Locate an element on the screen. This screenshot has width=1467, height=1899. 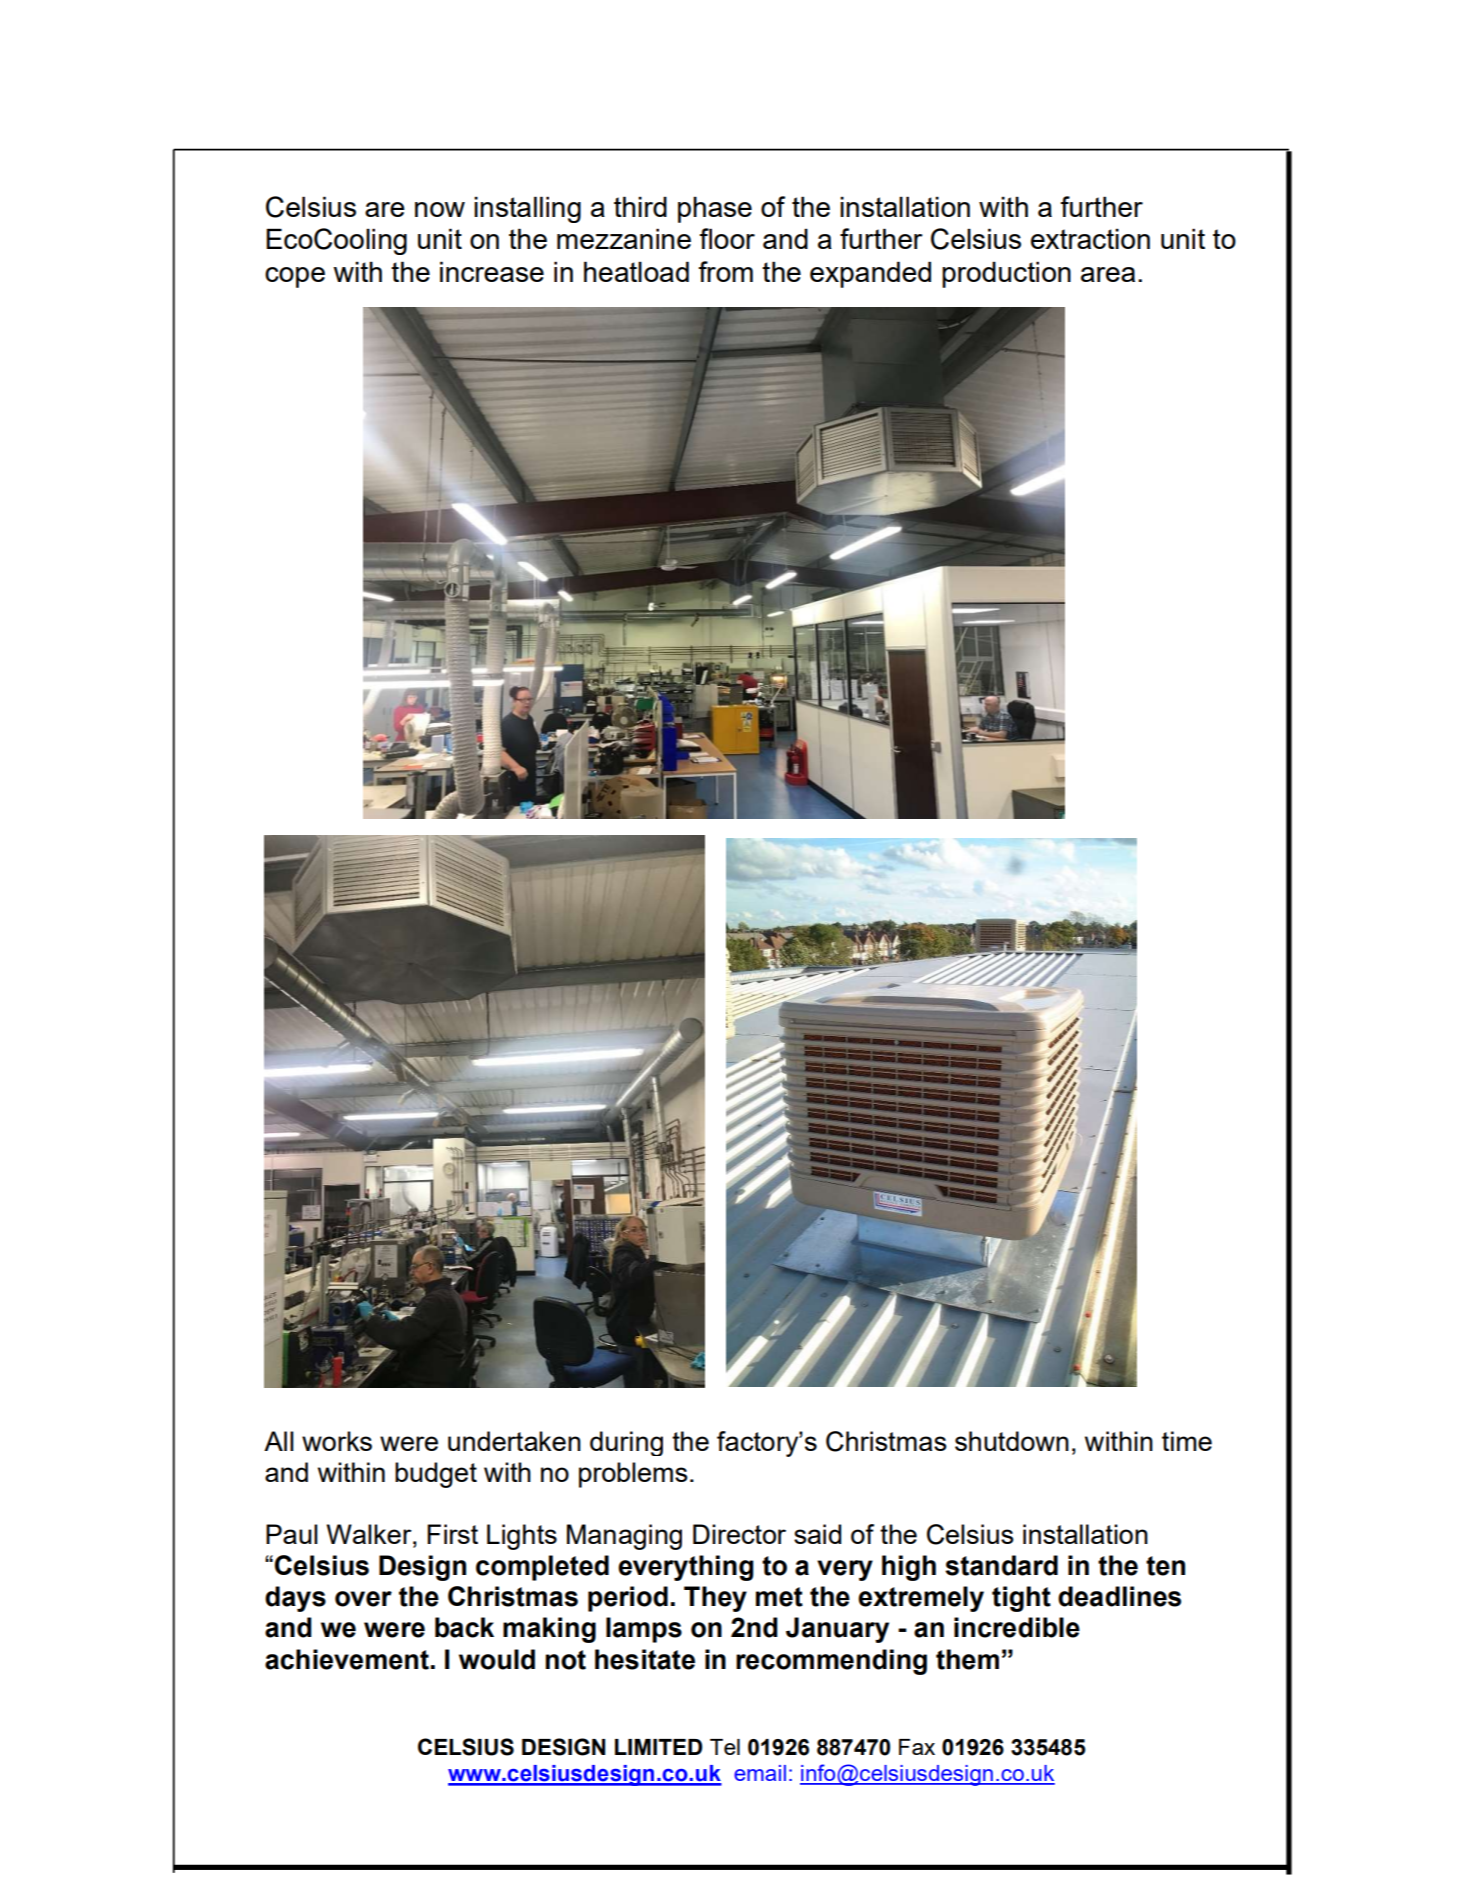
during is located at coordinates (626, 1443).
